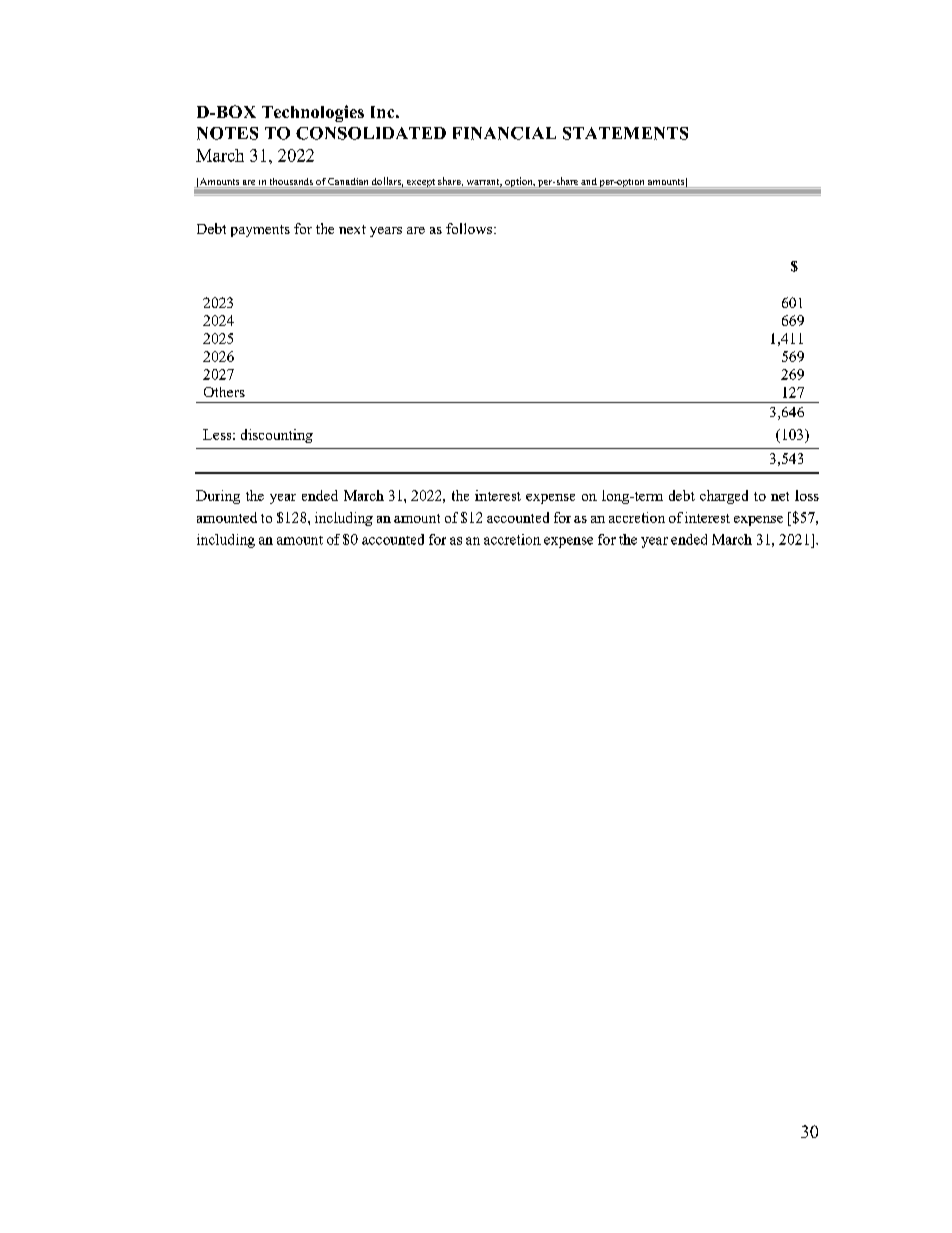 This page has height=1233, width=952. What do you see at coordinates (469, 228) in the page?
I see `follows` at bounding box center [469, 228].
